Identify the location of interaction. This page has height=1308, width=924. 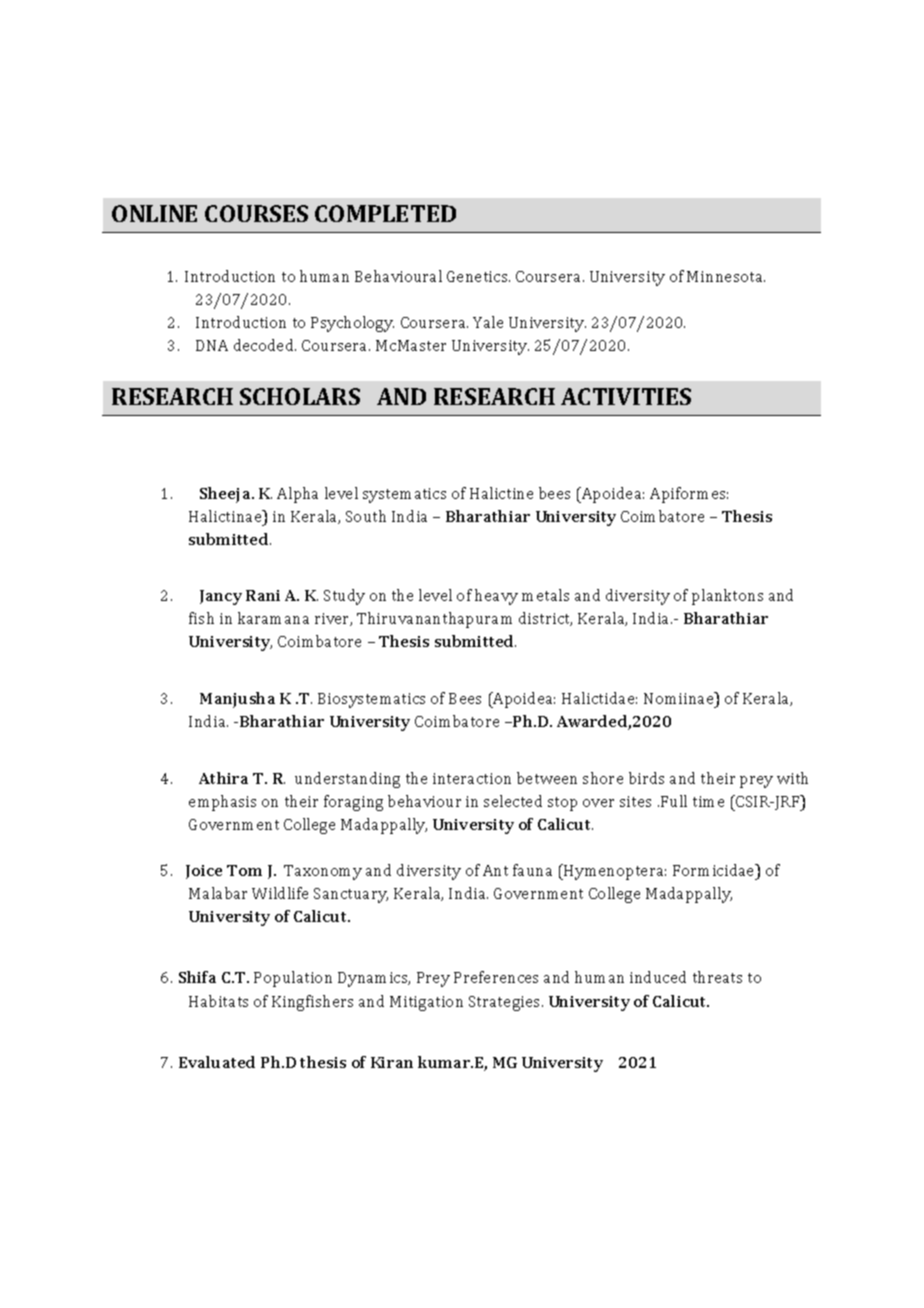
(472, 778).
